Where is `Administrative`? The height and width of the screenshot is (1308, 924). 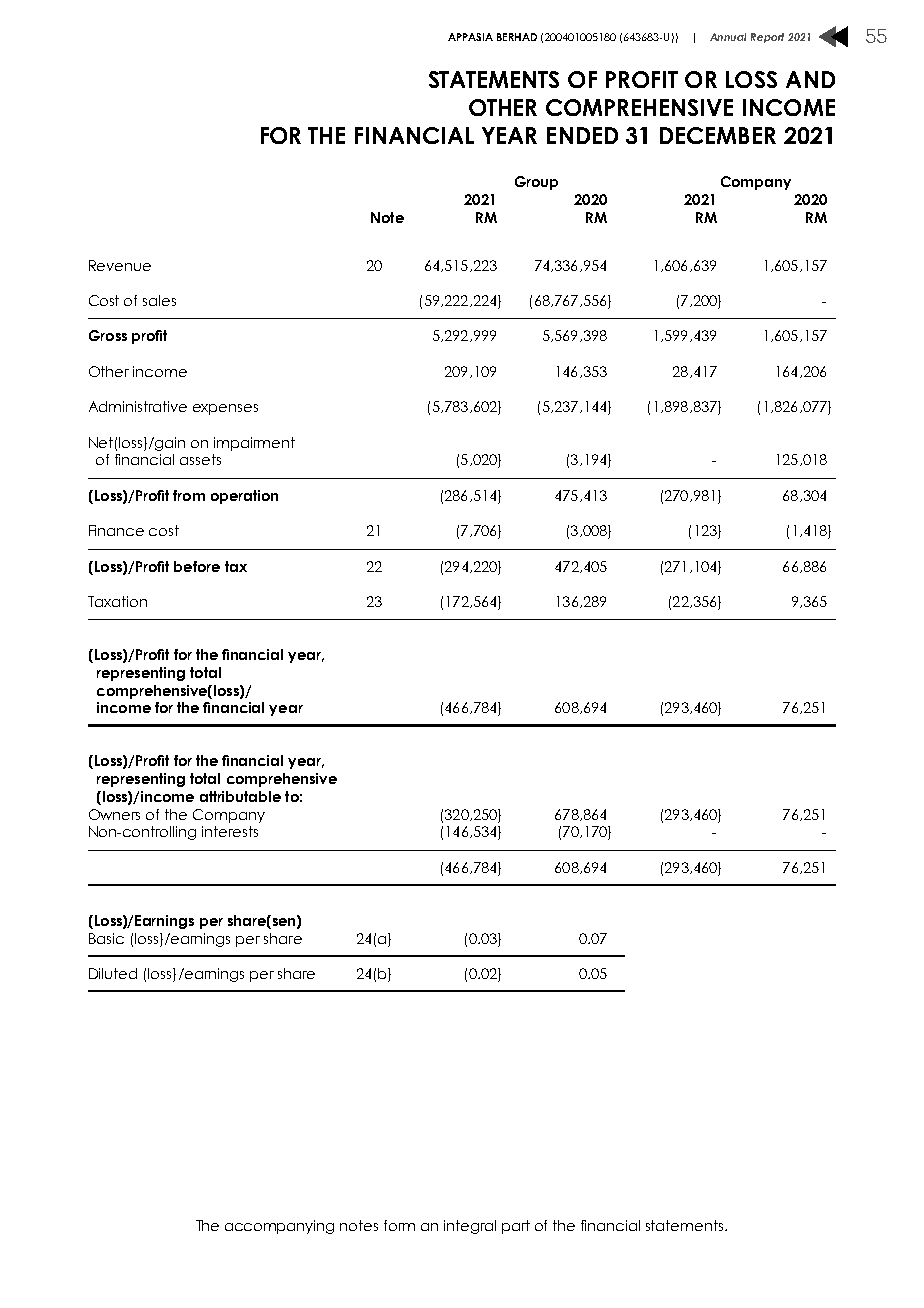 Administrative is located at coordinates (138, 406).
